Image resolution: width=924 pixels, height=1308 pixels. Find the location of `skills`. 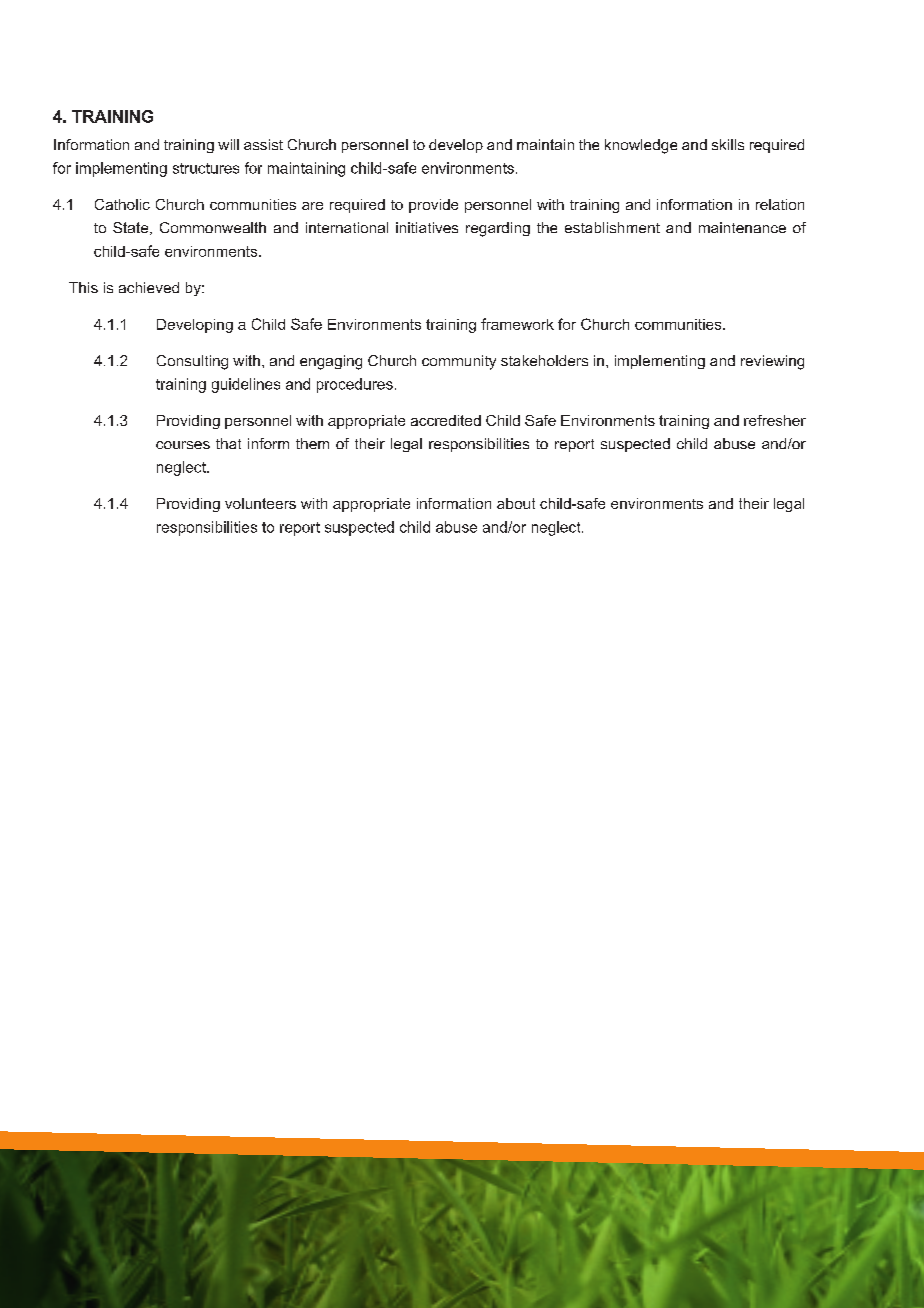

skills is located at coordinates (728, 144).
